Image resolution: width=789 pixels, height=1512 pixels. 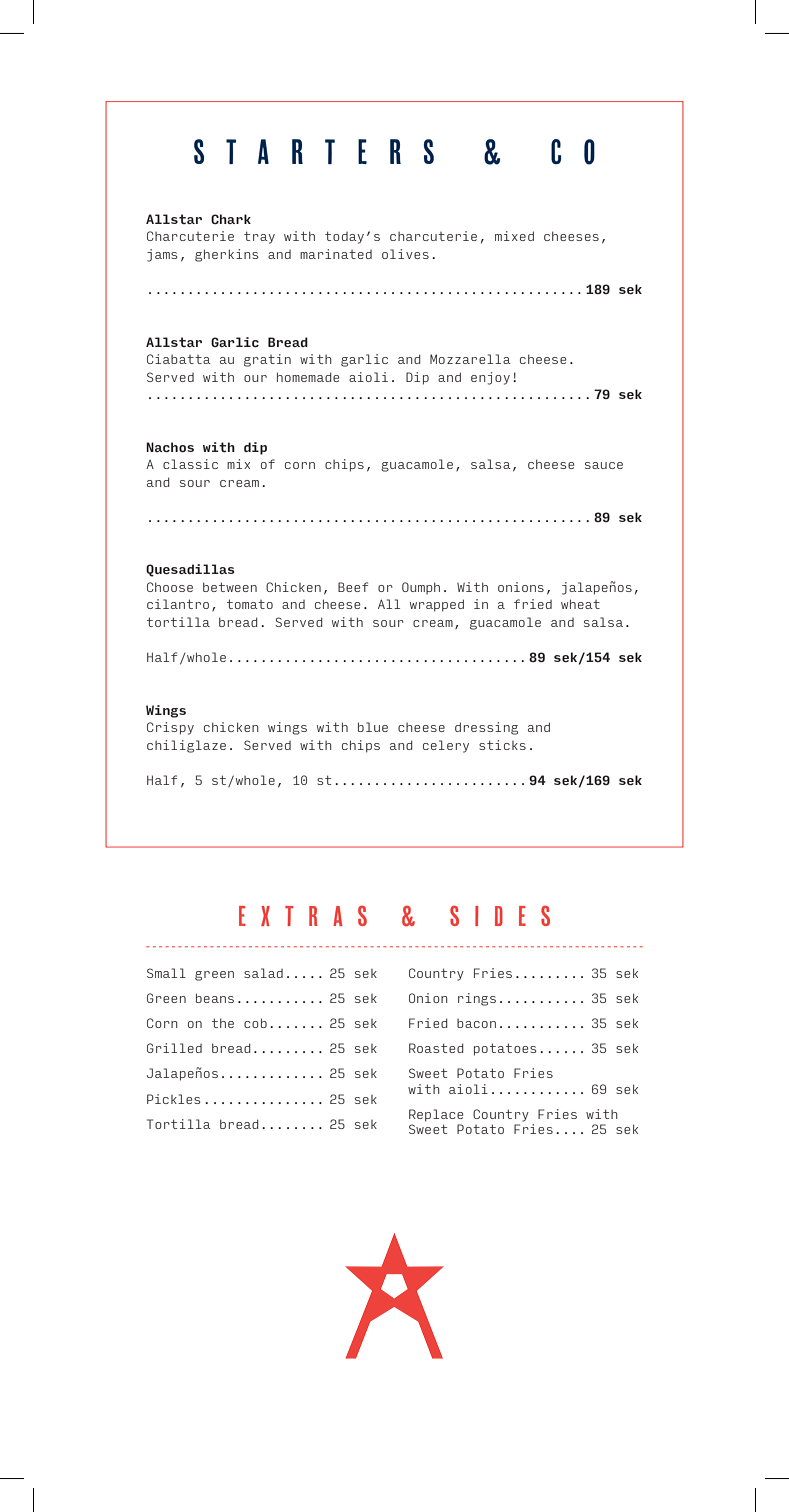 What do you see at coordinates (436, 1115) in the document?
I see `Replace` at bounding box center [436, 1115].
